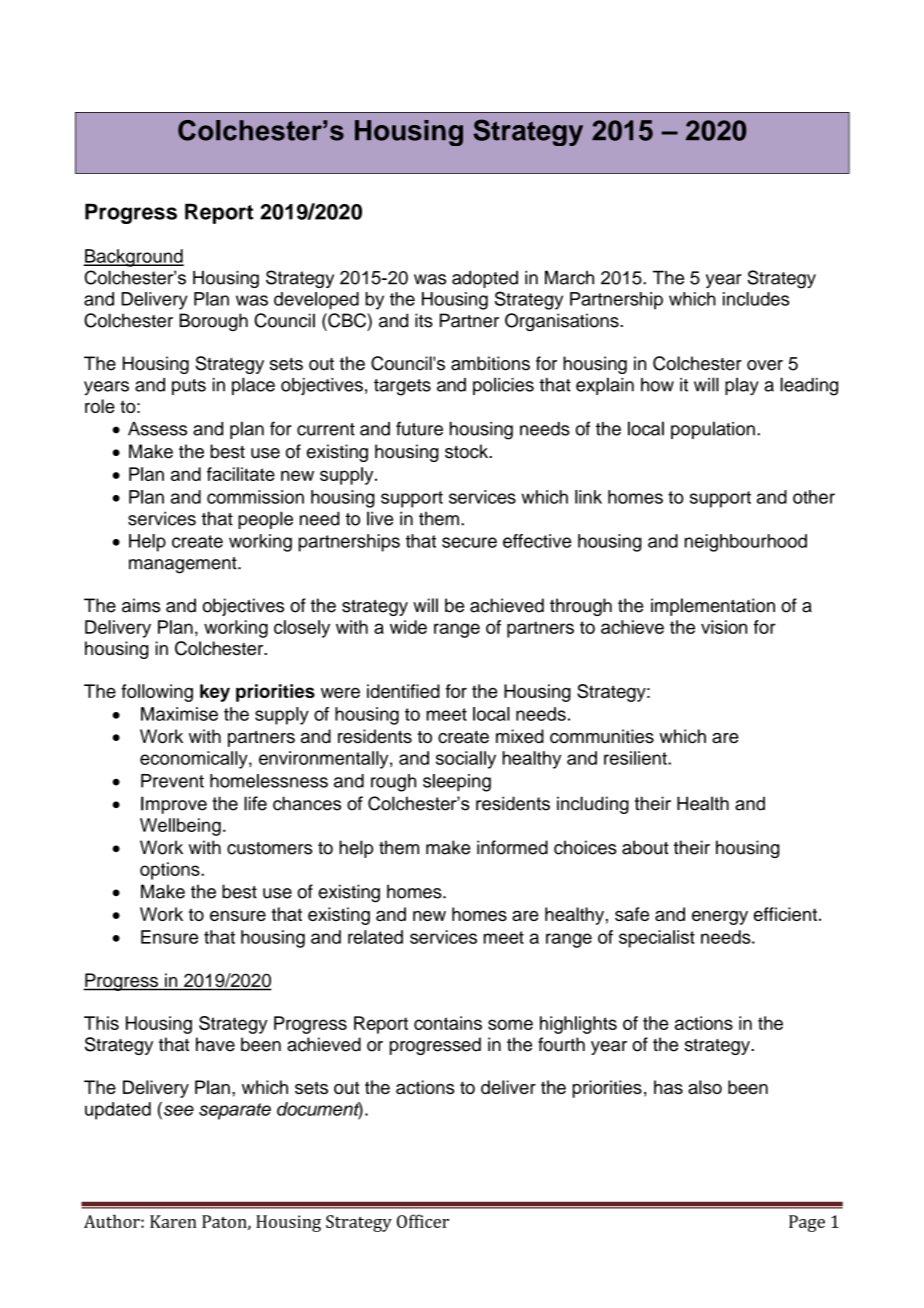  What do you see at coordinates (756, 299) in the page?
I see `includes` at bounding box center [756, 299].
